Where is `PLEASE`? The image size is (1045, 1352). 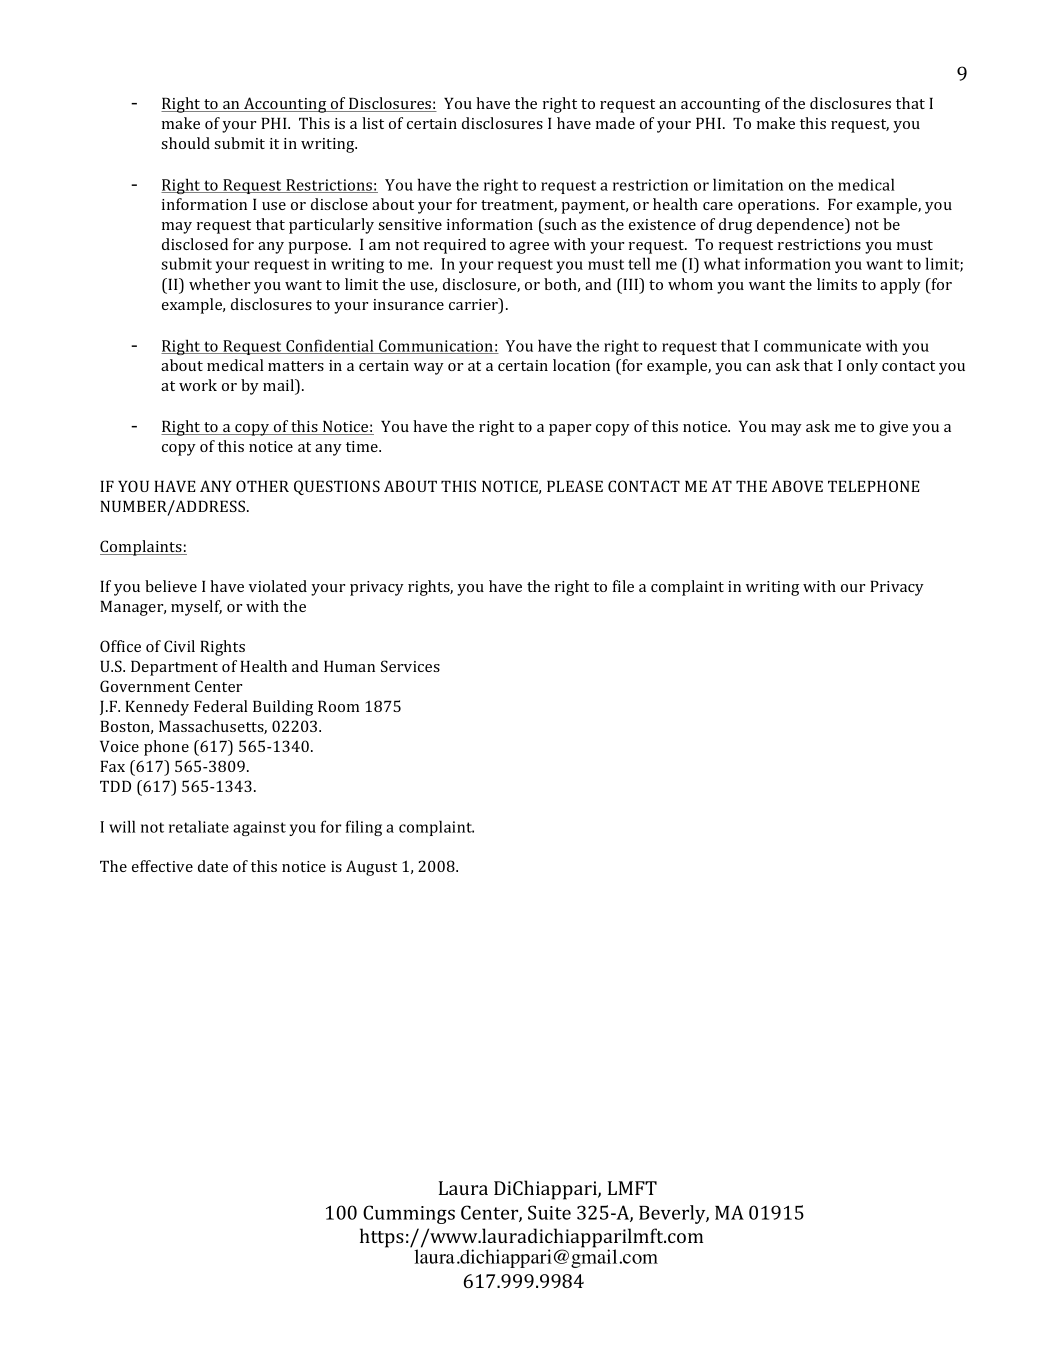
PLEASE is located at coordinates (575, 486).
